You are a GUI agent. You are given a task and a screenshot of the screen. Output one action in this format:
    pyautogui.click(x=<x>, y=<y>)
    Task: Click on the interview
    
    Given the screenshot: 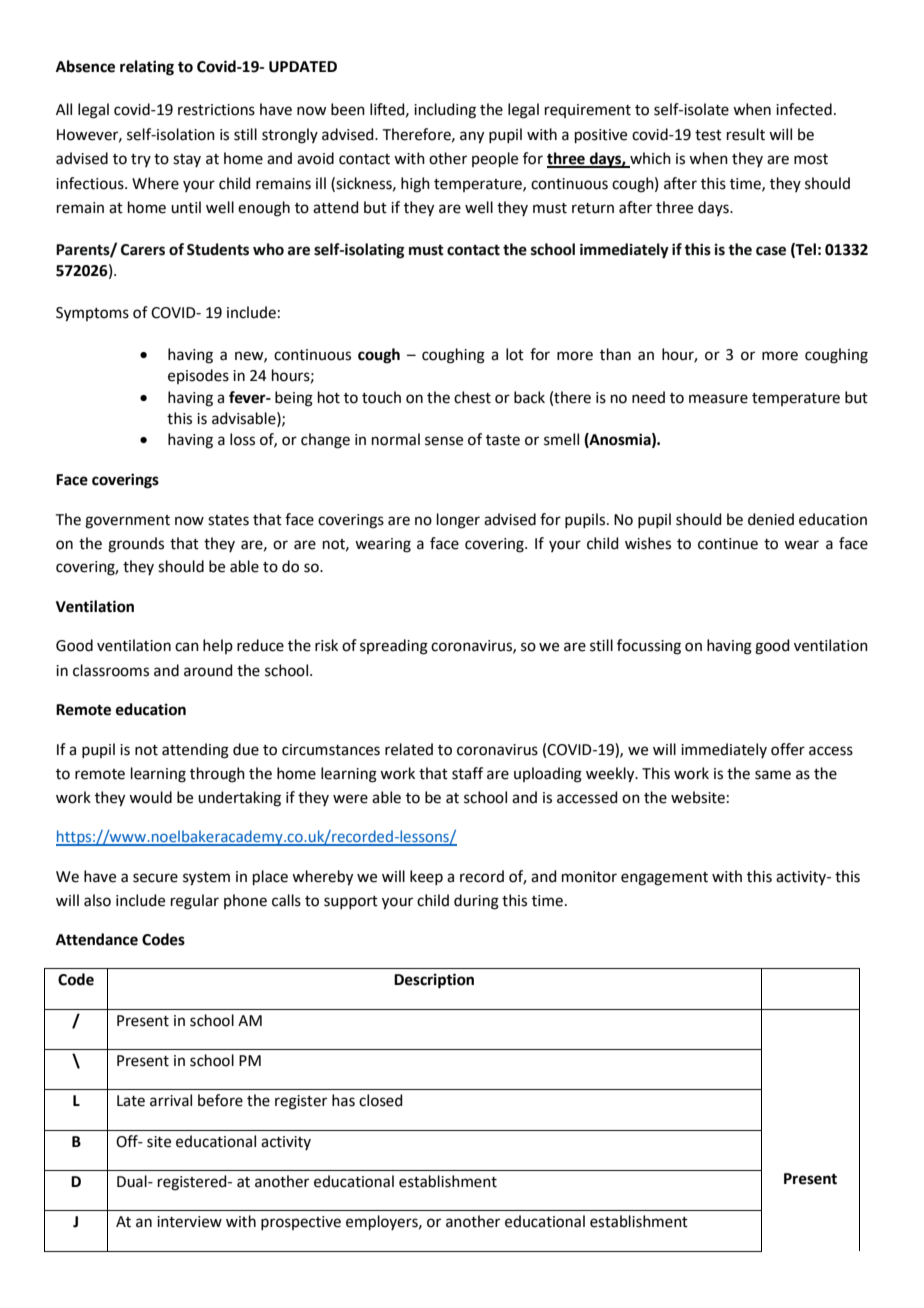 What is the action you would take?
    pyautogui.click(x=189, y=1222)
